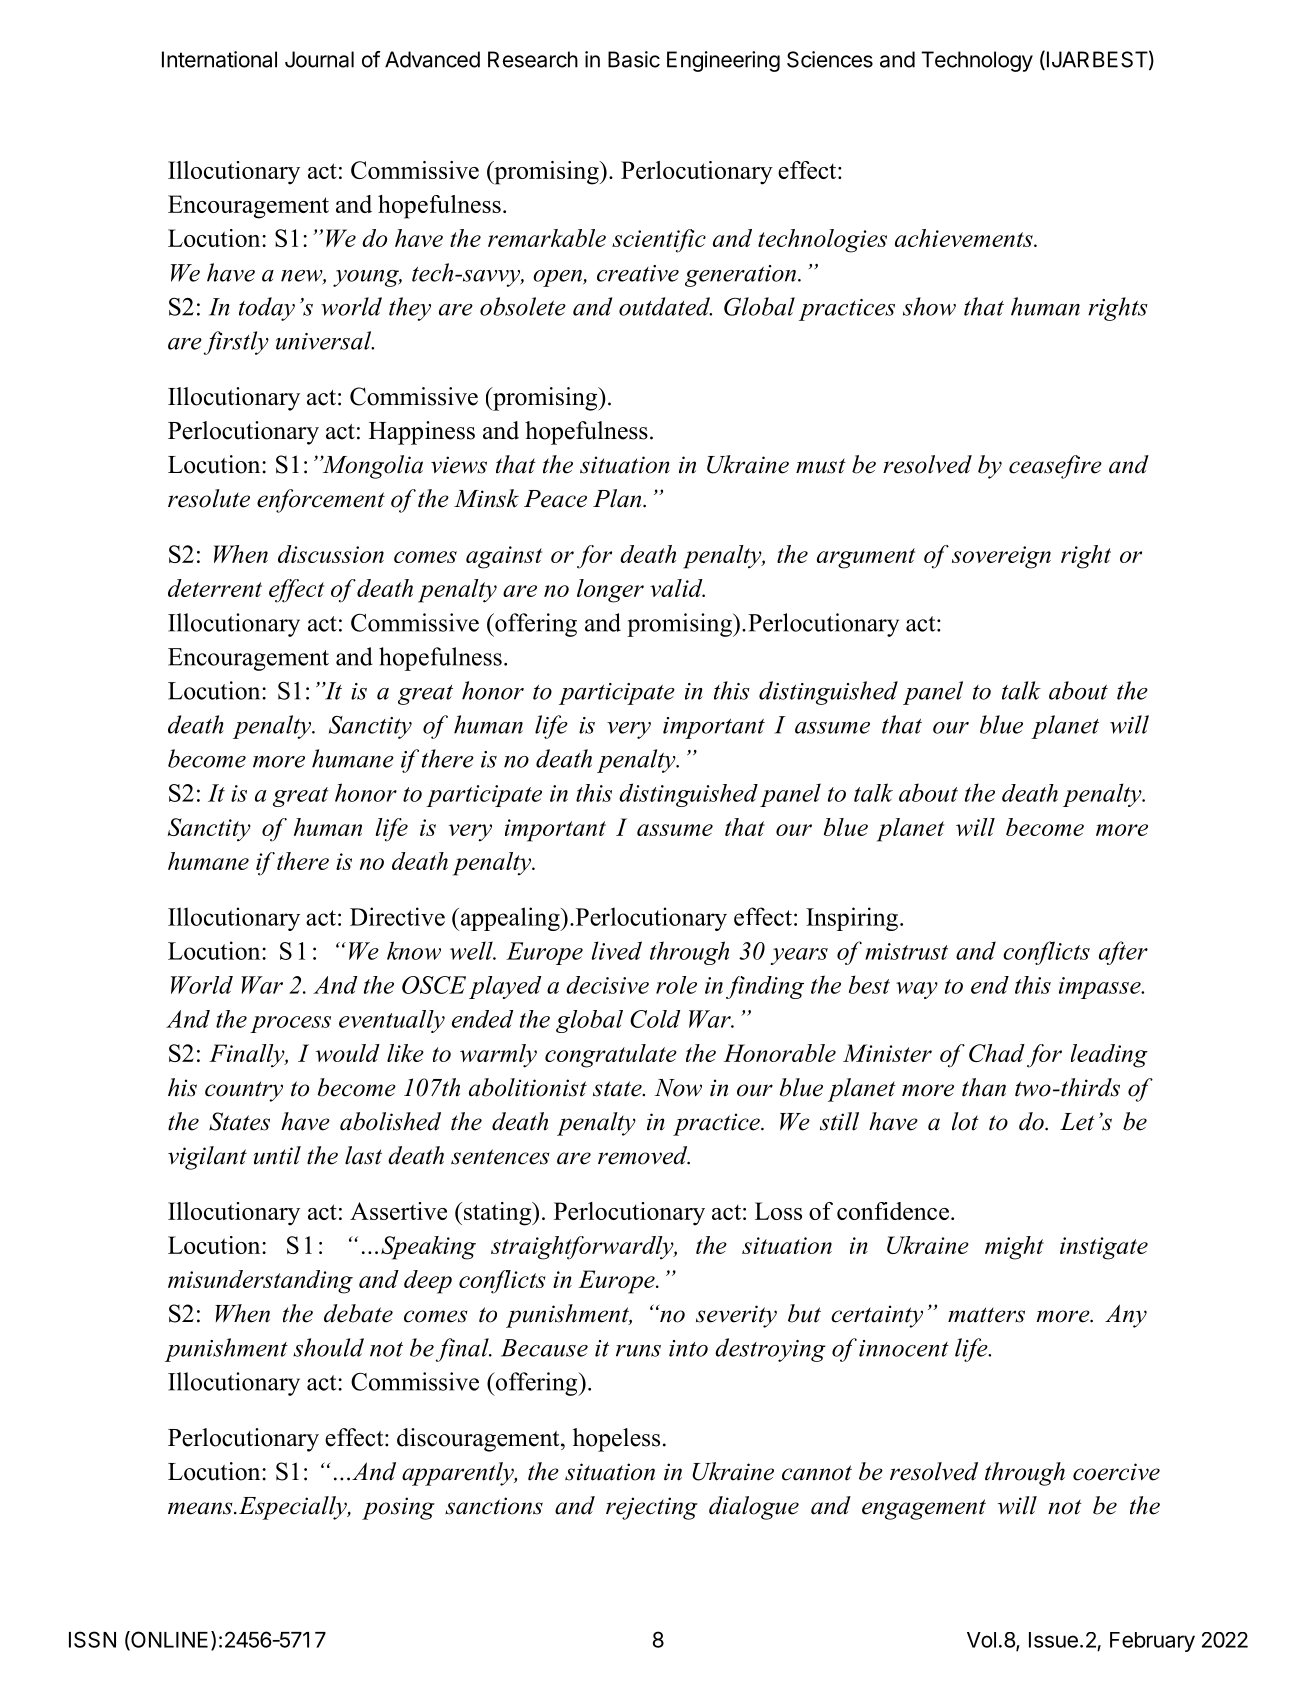  What do you see at coordinates (616, 950) in the page?
I see `lived` at bounding box center [616, 950].
